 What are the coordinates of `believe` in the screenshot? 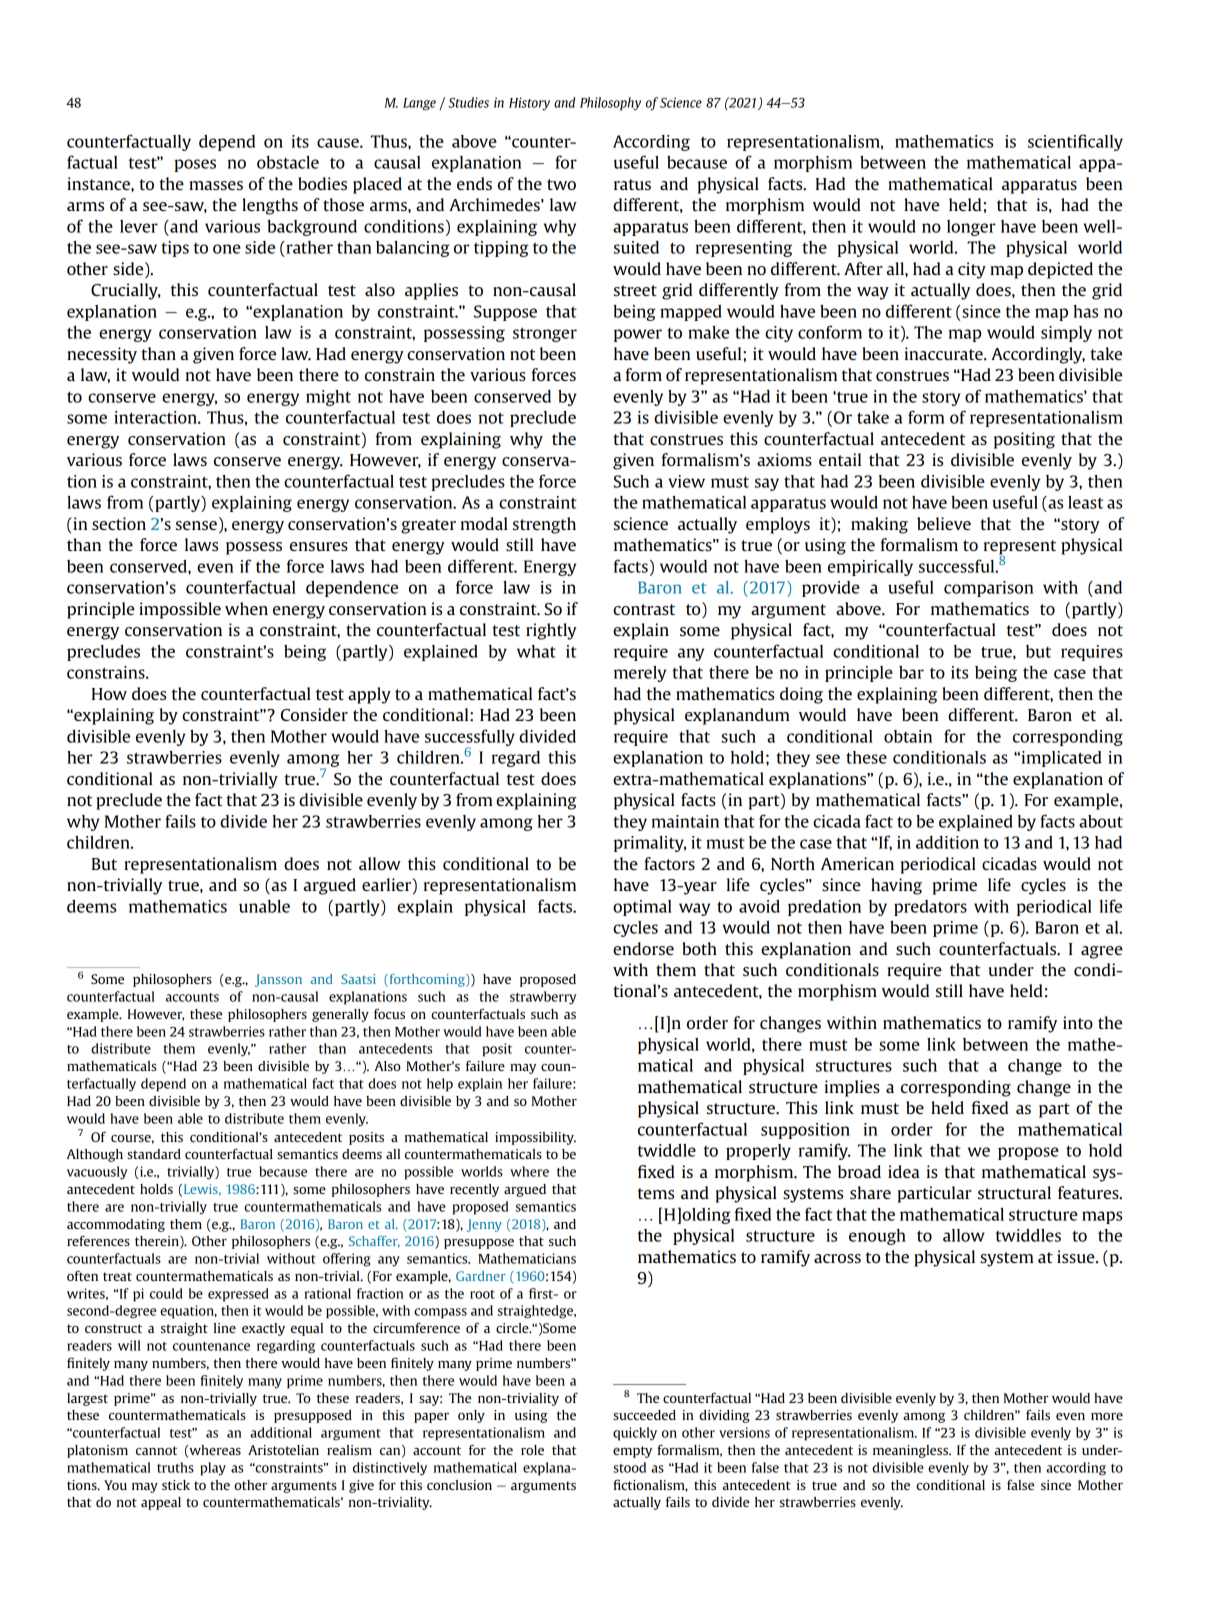 It's located at (944, 523).
